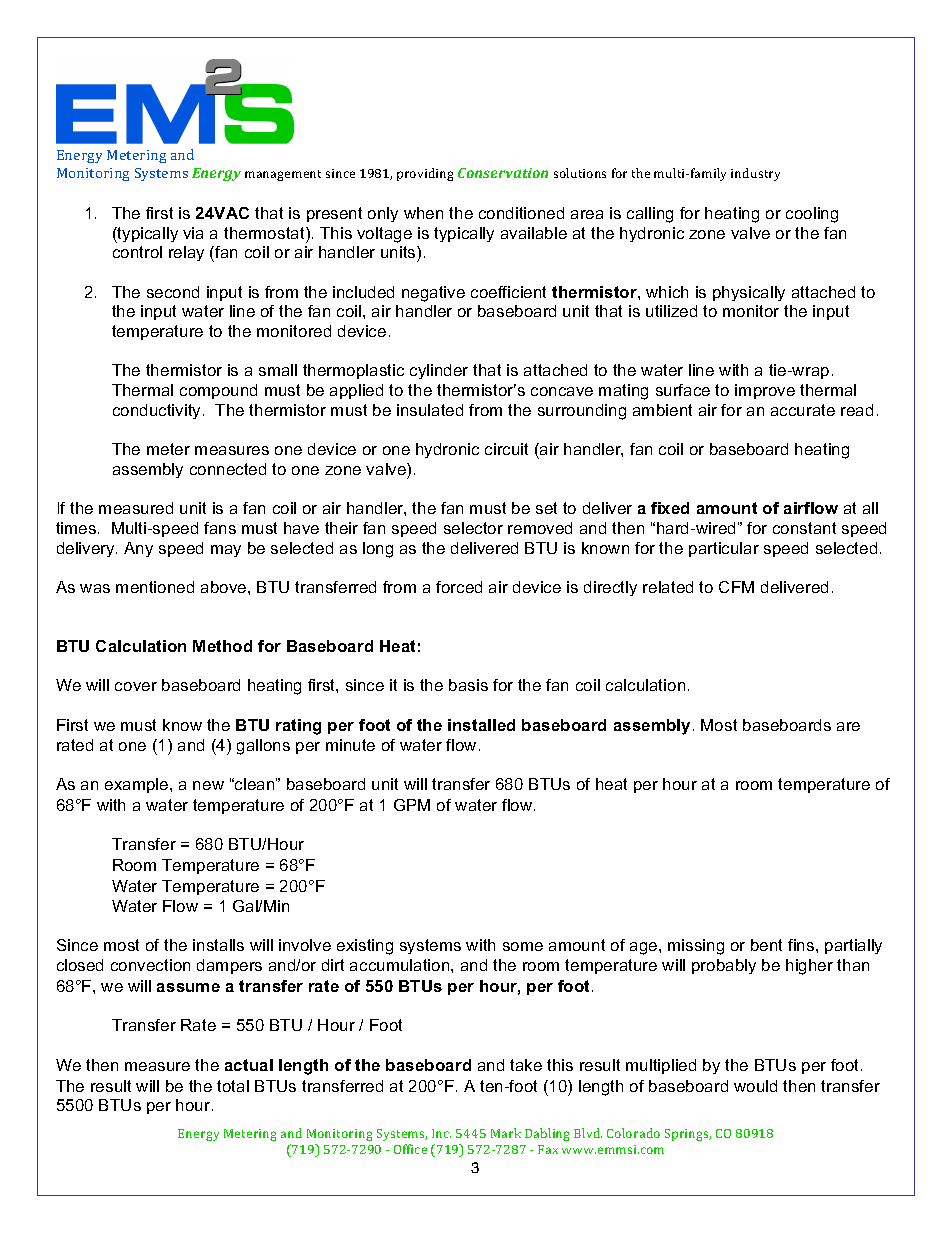  What do you see at coordinates (138, 785) in the page?
I see `example` at bounding box center [138, 785].
